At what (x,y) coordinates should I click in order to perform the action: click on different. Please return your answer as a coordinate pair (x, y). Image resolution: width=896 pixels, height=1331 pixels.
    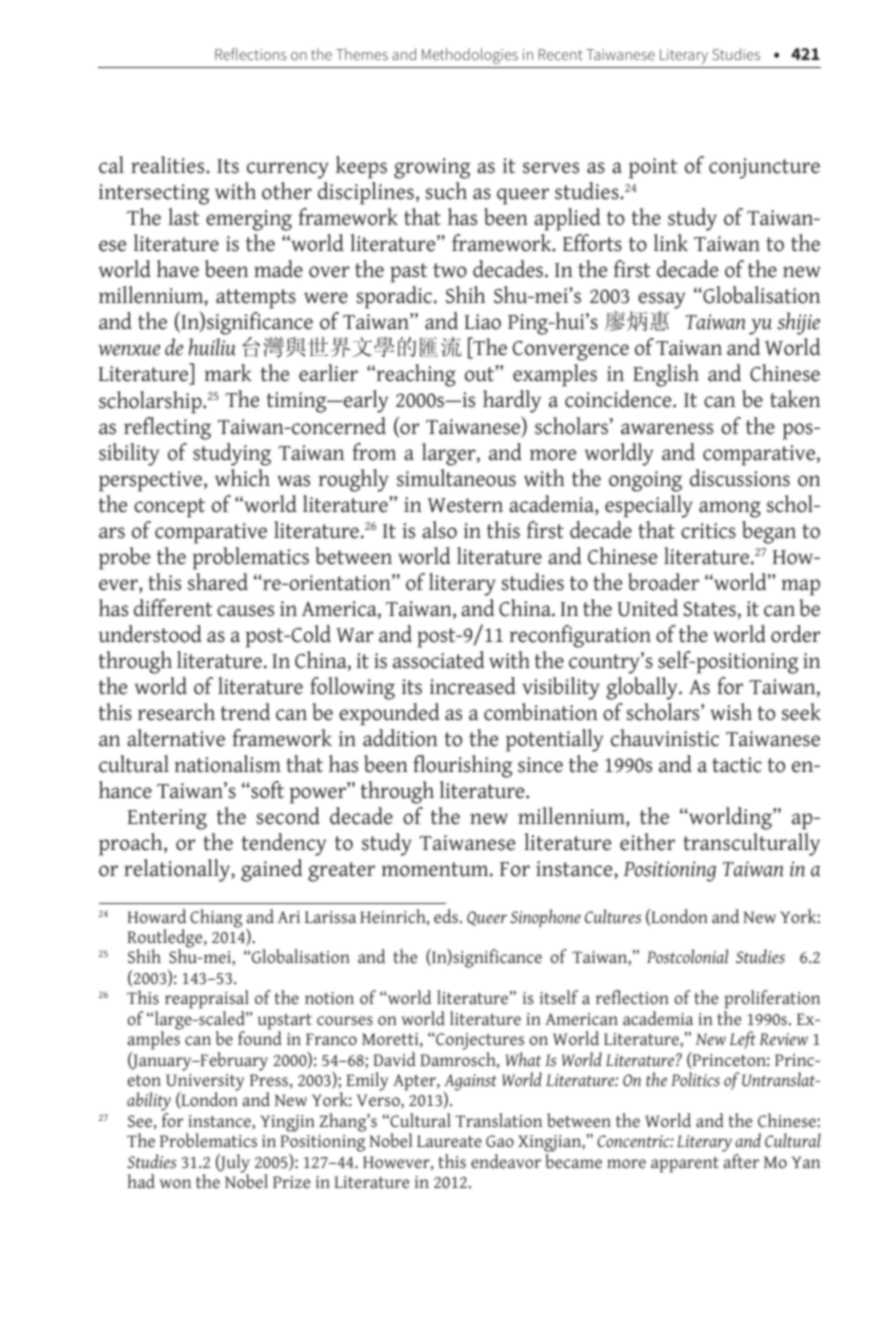
    Looking at the image, I should click on (173, 608).
